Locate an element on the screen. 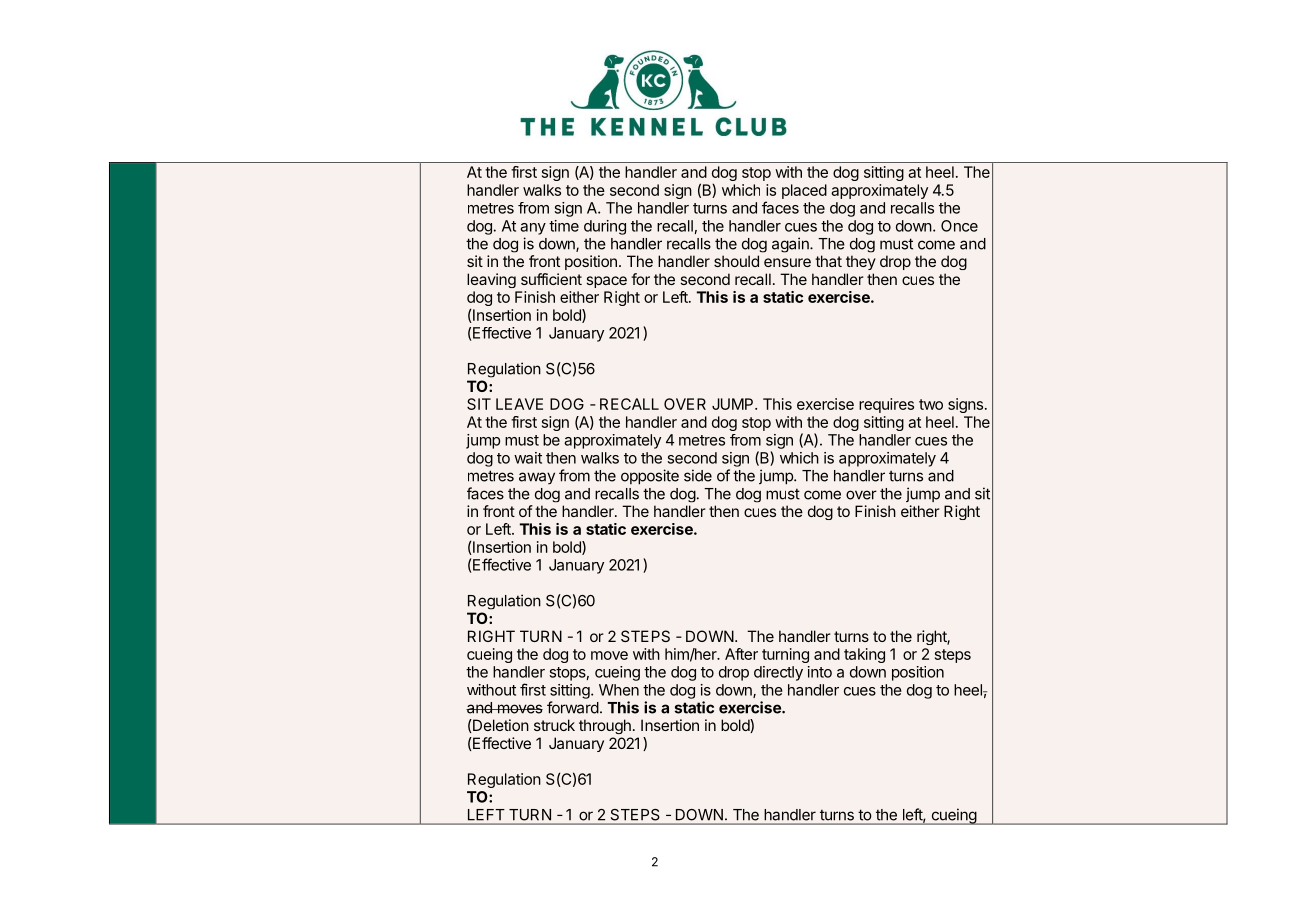 This screenshot has width=1308, height=924. requires is located at coordinates (886, 405).
